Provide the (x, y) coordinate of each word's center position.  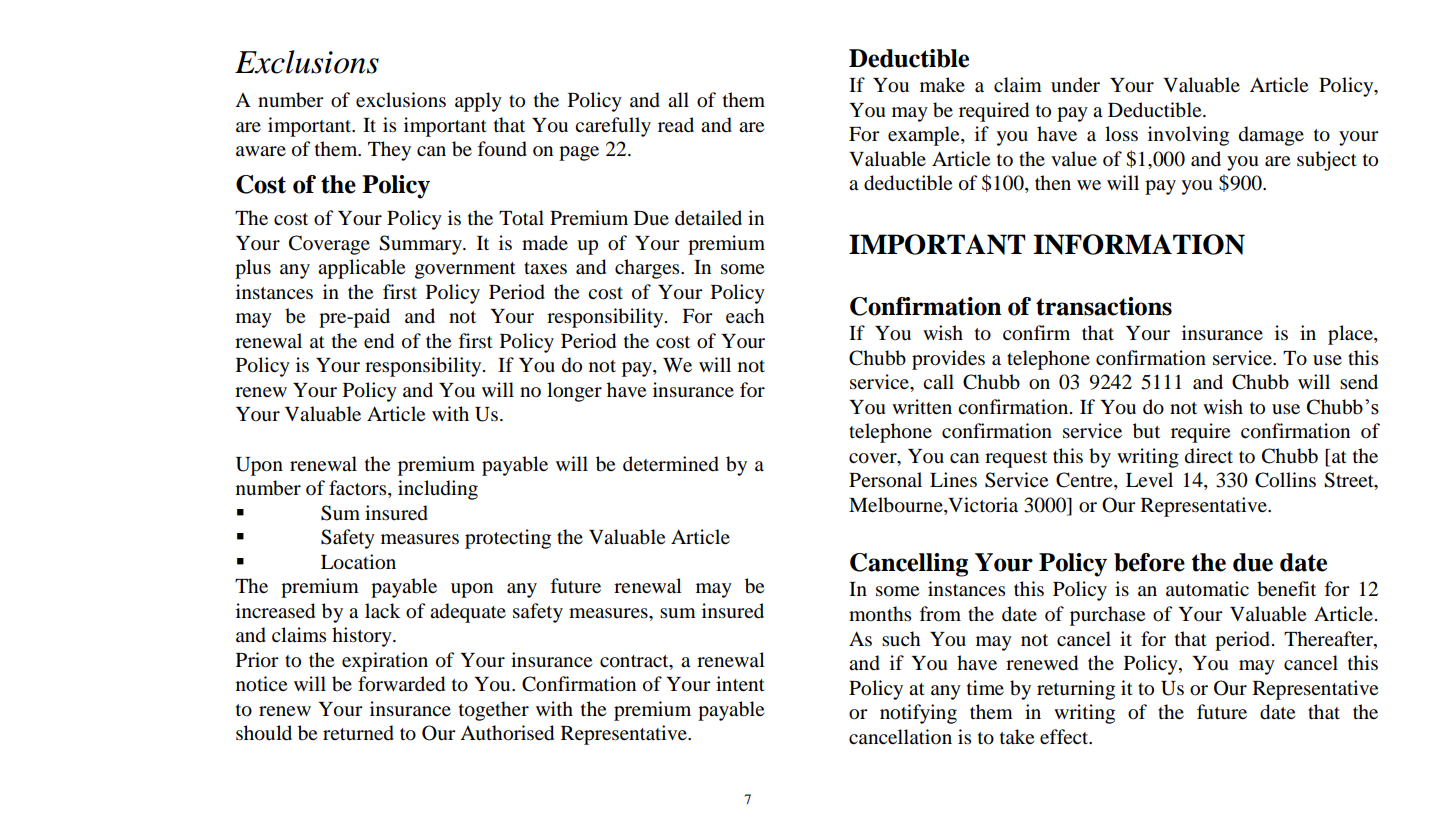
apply (478, 102)
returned (358, 733)
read (676, 125)
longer (574, 392)
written (922, 406)
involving (1188, 136)
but (1146, 431)
